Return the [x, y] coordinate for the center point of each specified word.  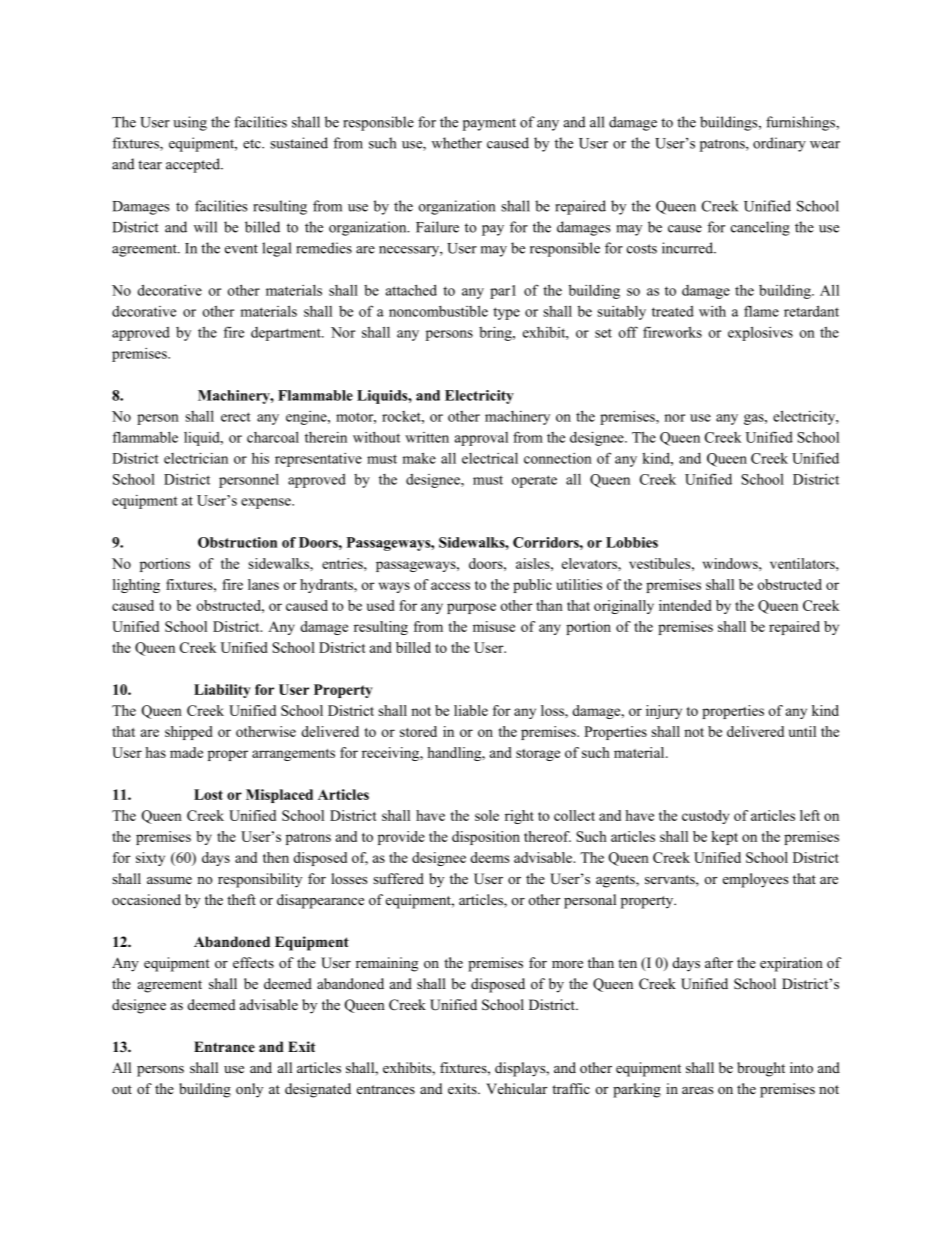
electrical [490, 458]
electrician [196, 458]
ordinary [779, 144]
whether [457, 143]
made [186, 752]
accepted [194, 165]
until [802, 731]
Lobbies [632, 542]
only [249, 1090]
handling [455, 754]
